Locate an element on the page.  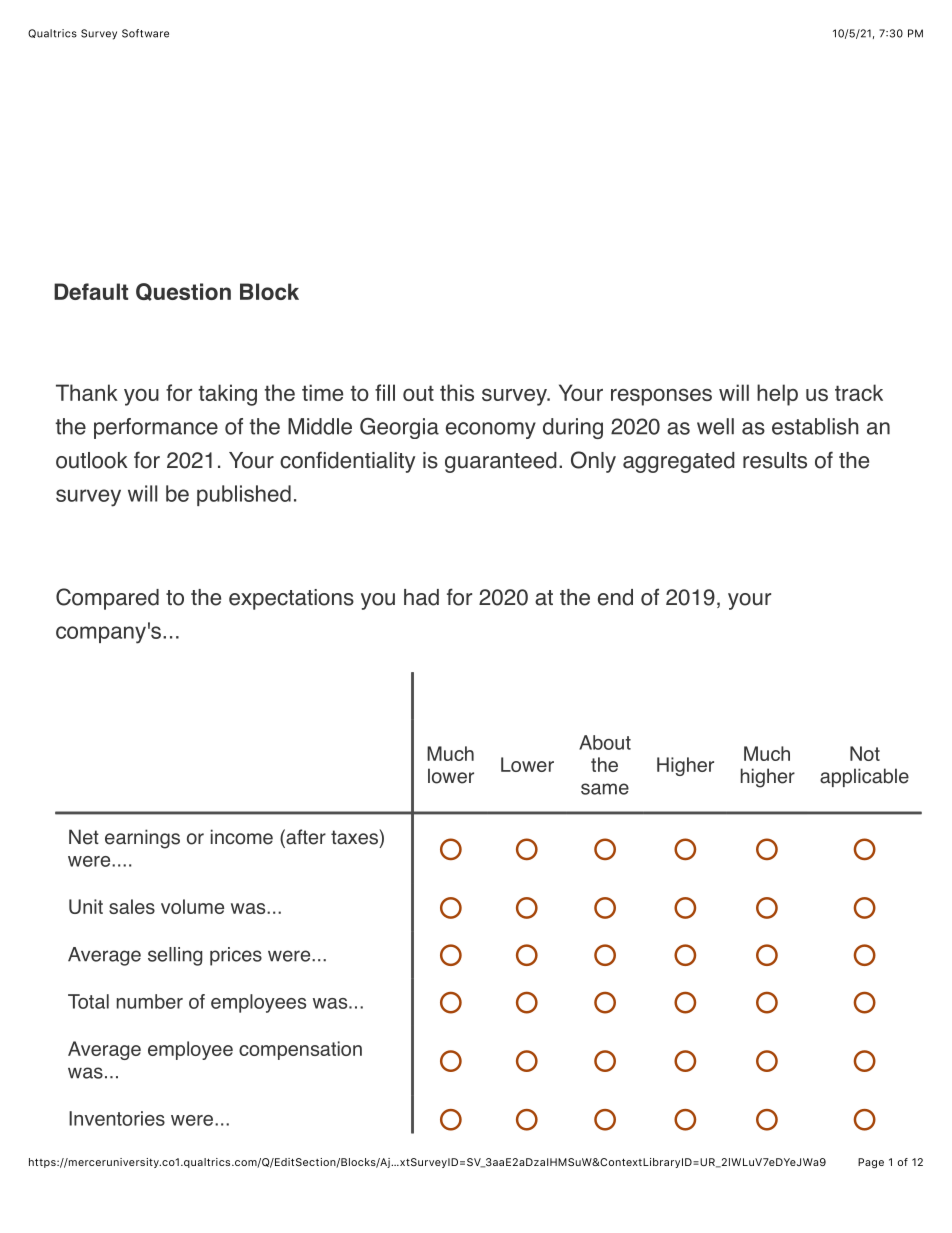
economy is located at coordinates (491, 430).
